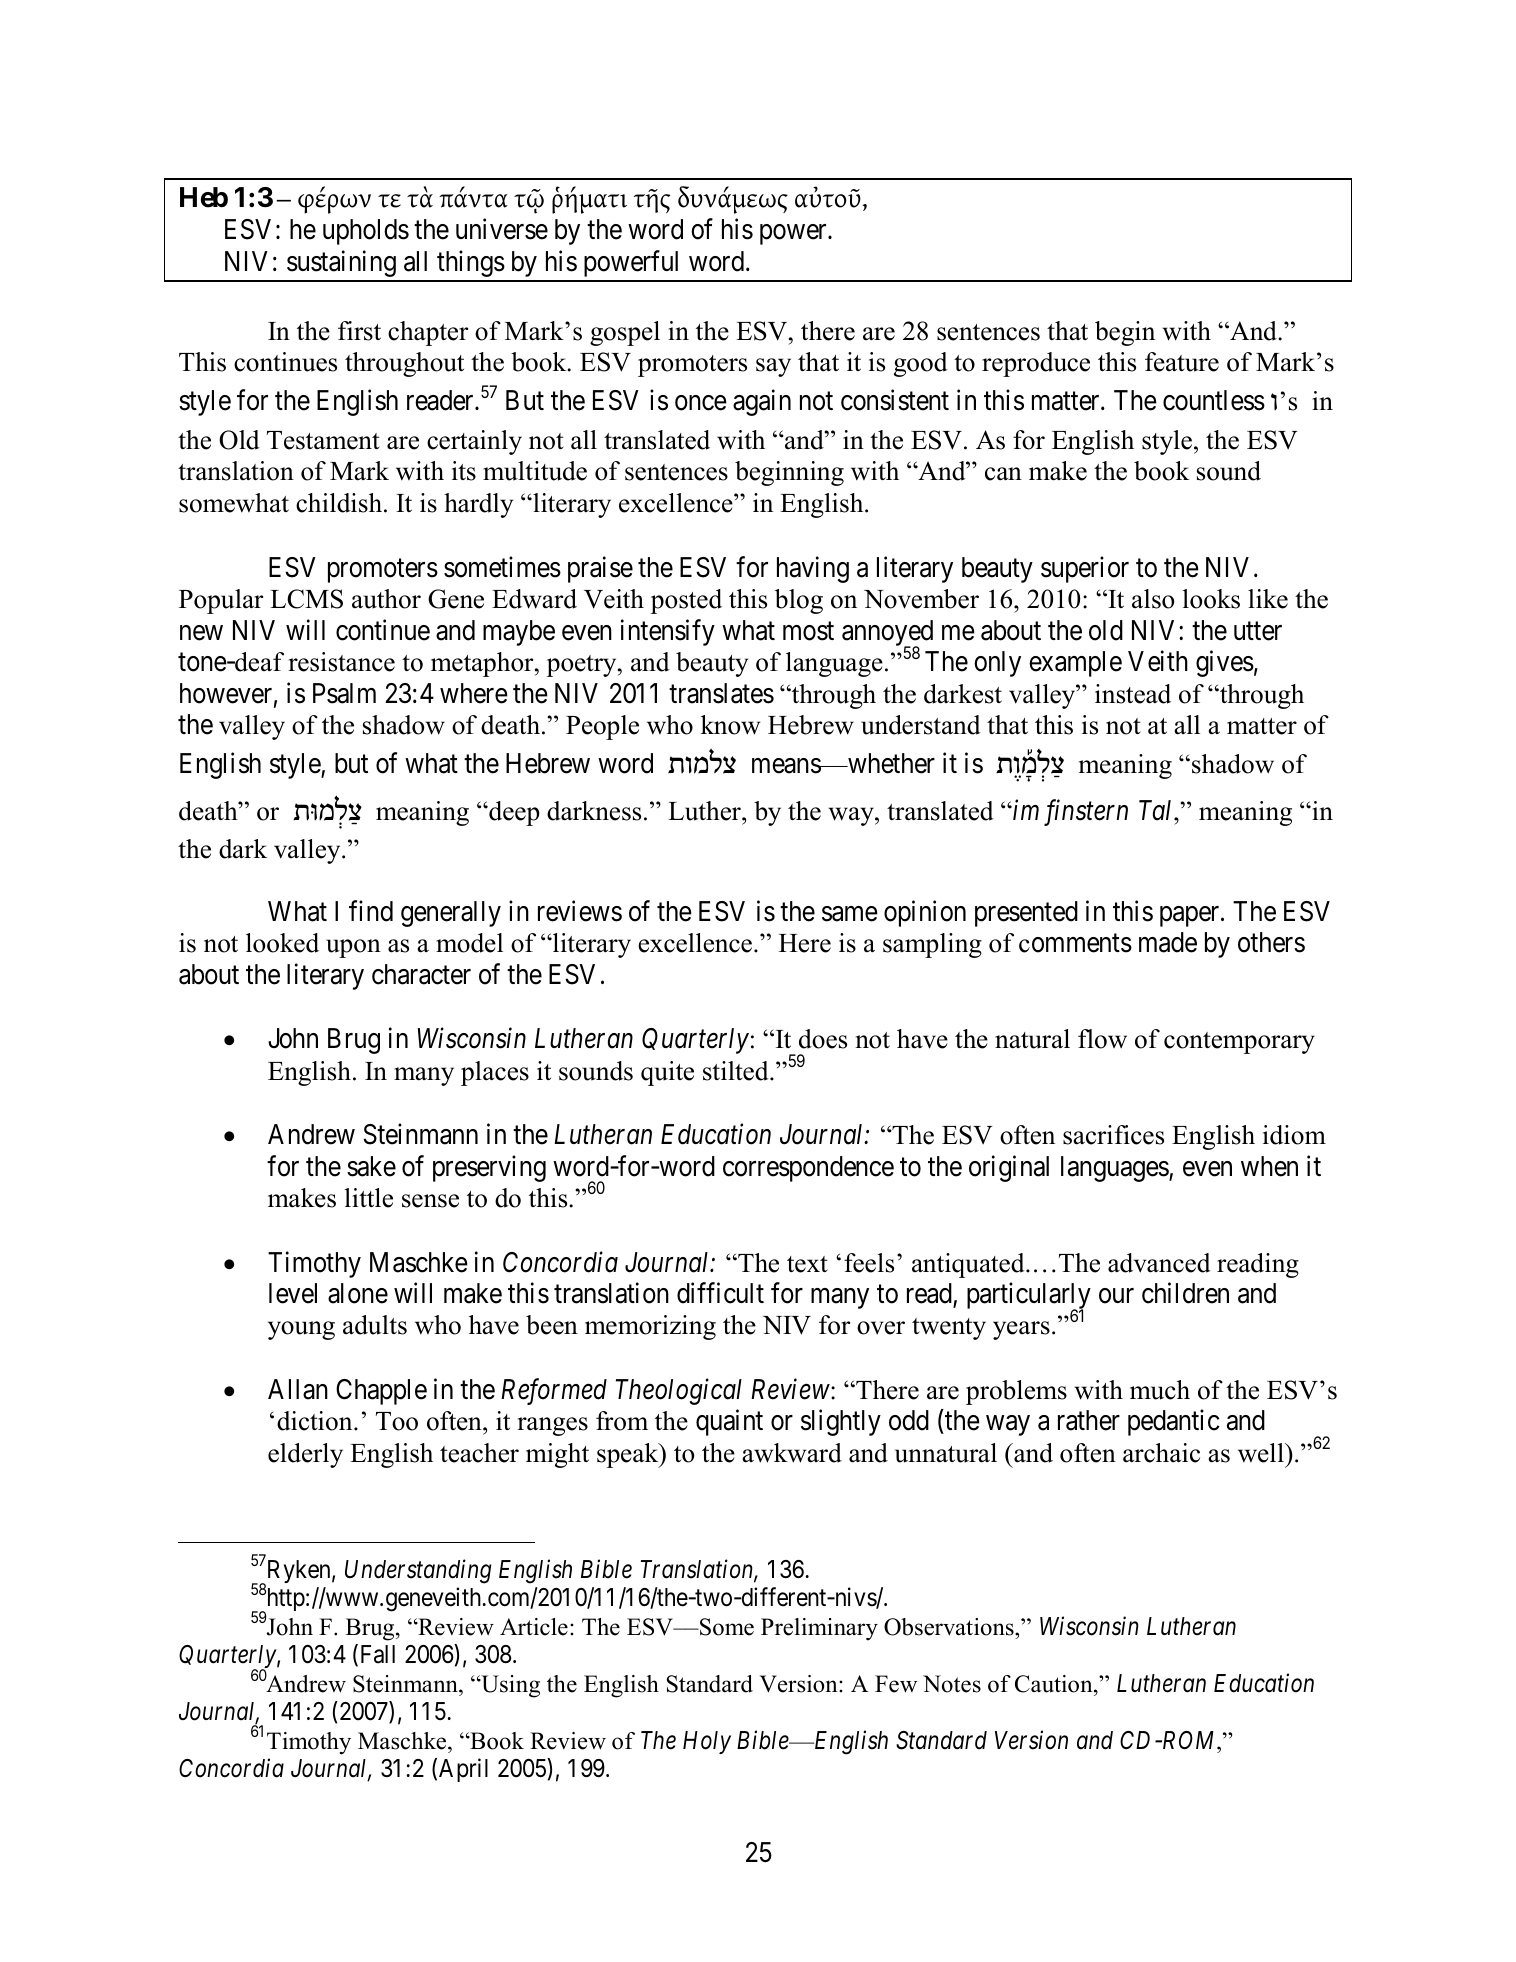  Describe the element at coordinates (773, 367) in the screenshot. I see `say` at that location.
